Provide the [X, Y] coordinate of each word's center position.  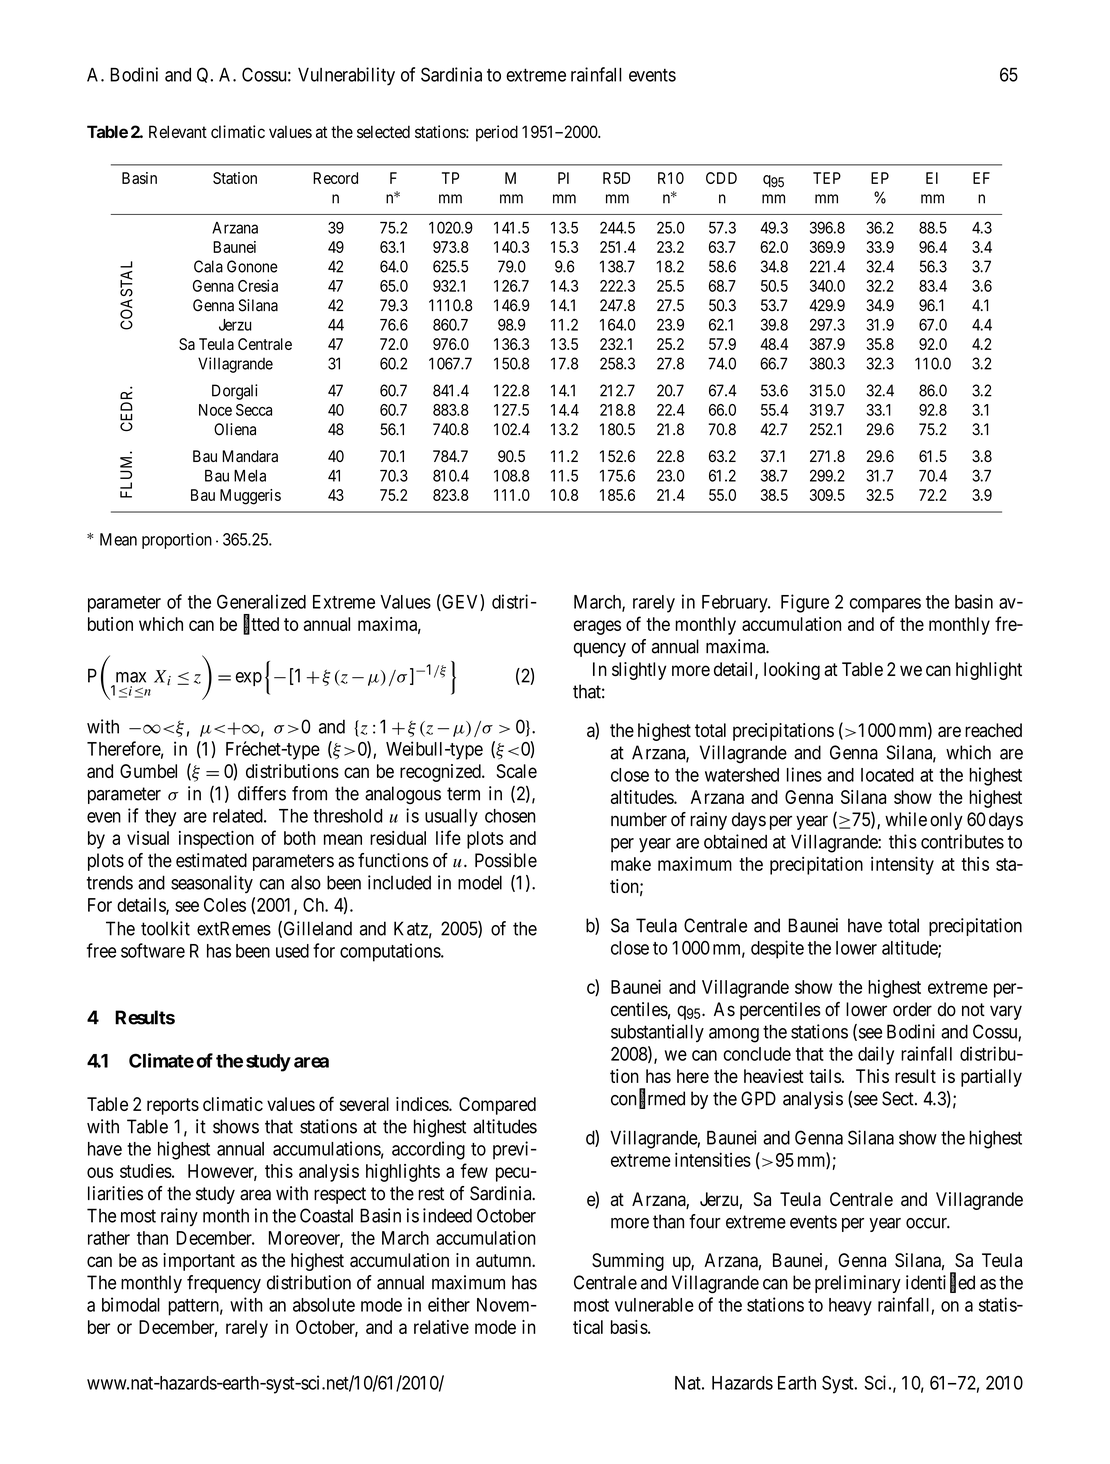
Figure [805, 603]
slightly [639, 671]
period [497, 133]
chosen [510, 816]
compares [885, 605]
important [199, 1262]
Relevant [178, 131]
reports [173, 1106]
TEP [827, 178]
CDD [721, 178]
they [160, 818]
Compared [497, 1106]
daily [876, 1055]
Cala [208, 266]
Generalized [261, 601]
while [906, 819]
